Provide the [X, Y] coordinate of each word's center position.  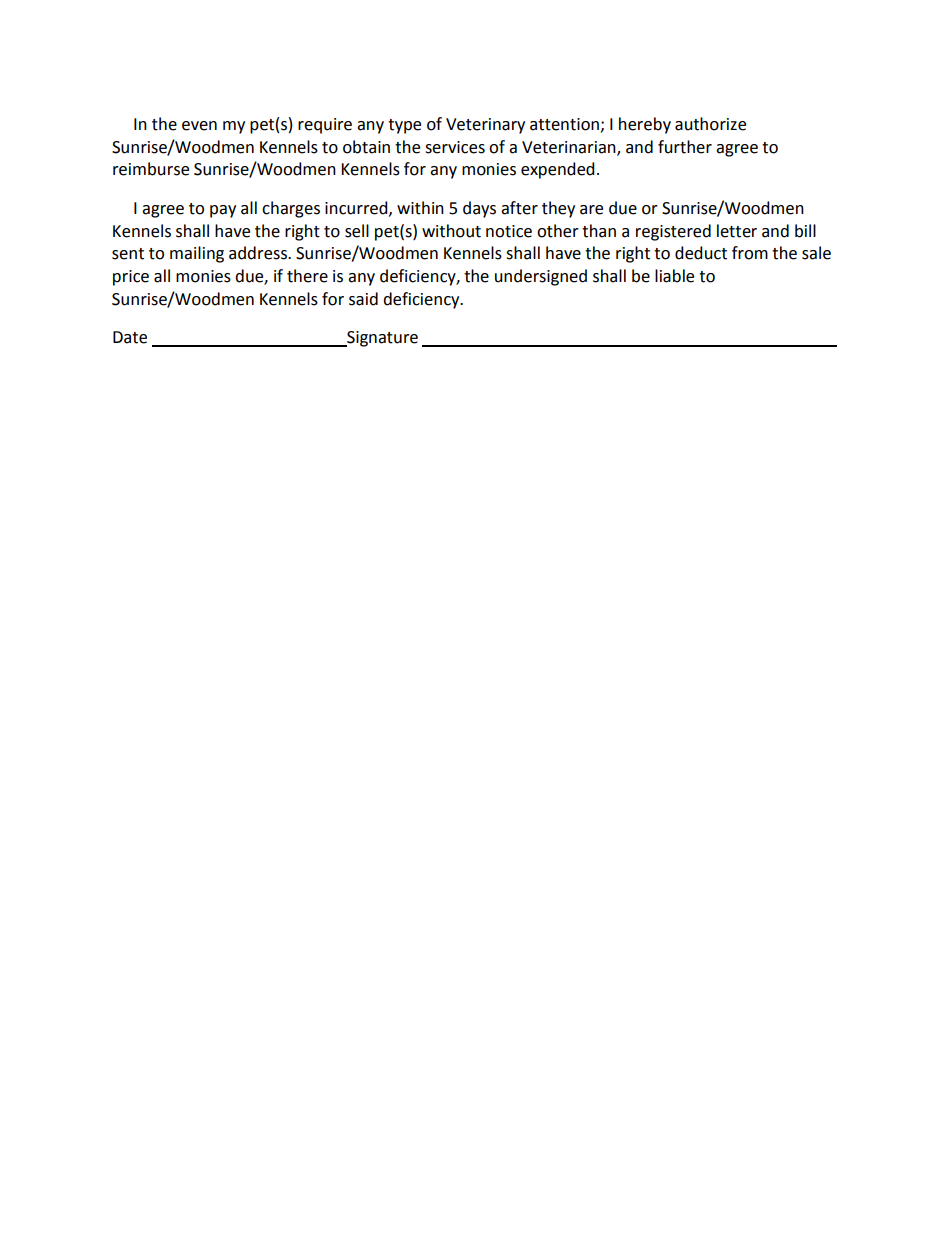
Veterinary [485, 126]
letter [737, 231]
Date [130, 337]
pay [223, 211]
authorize [710, 124]
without [451, 231]
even [199, 126]
